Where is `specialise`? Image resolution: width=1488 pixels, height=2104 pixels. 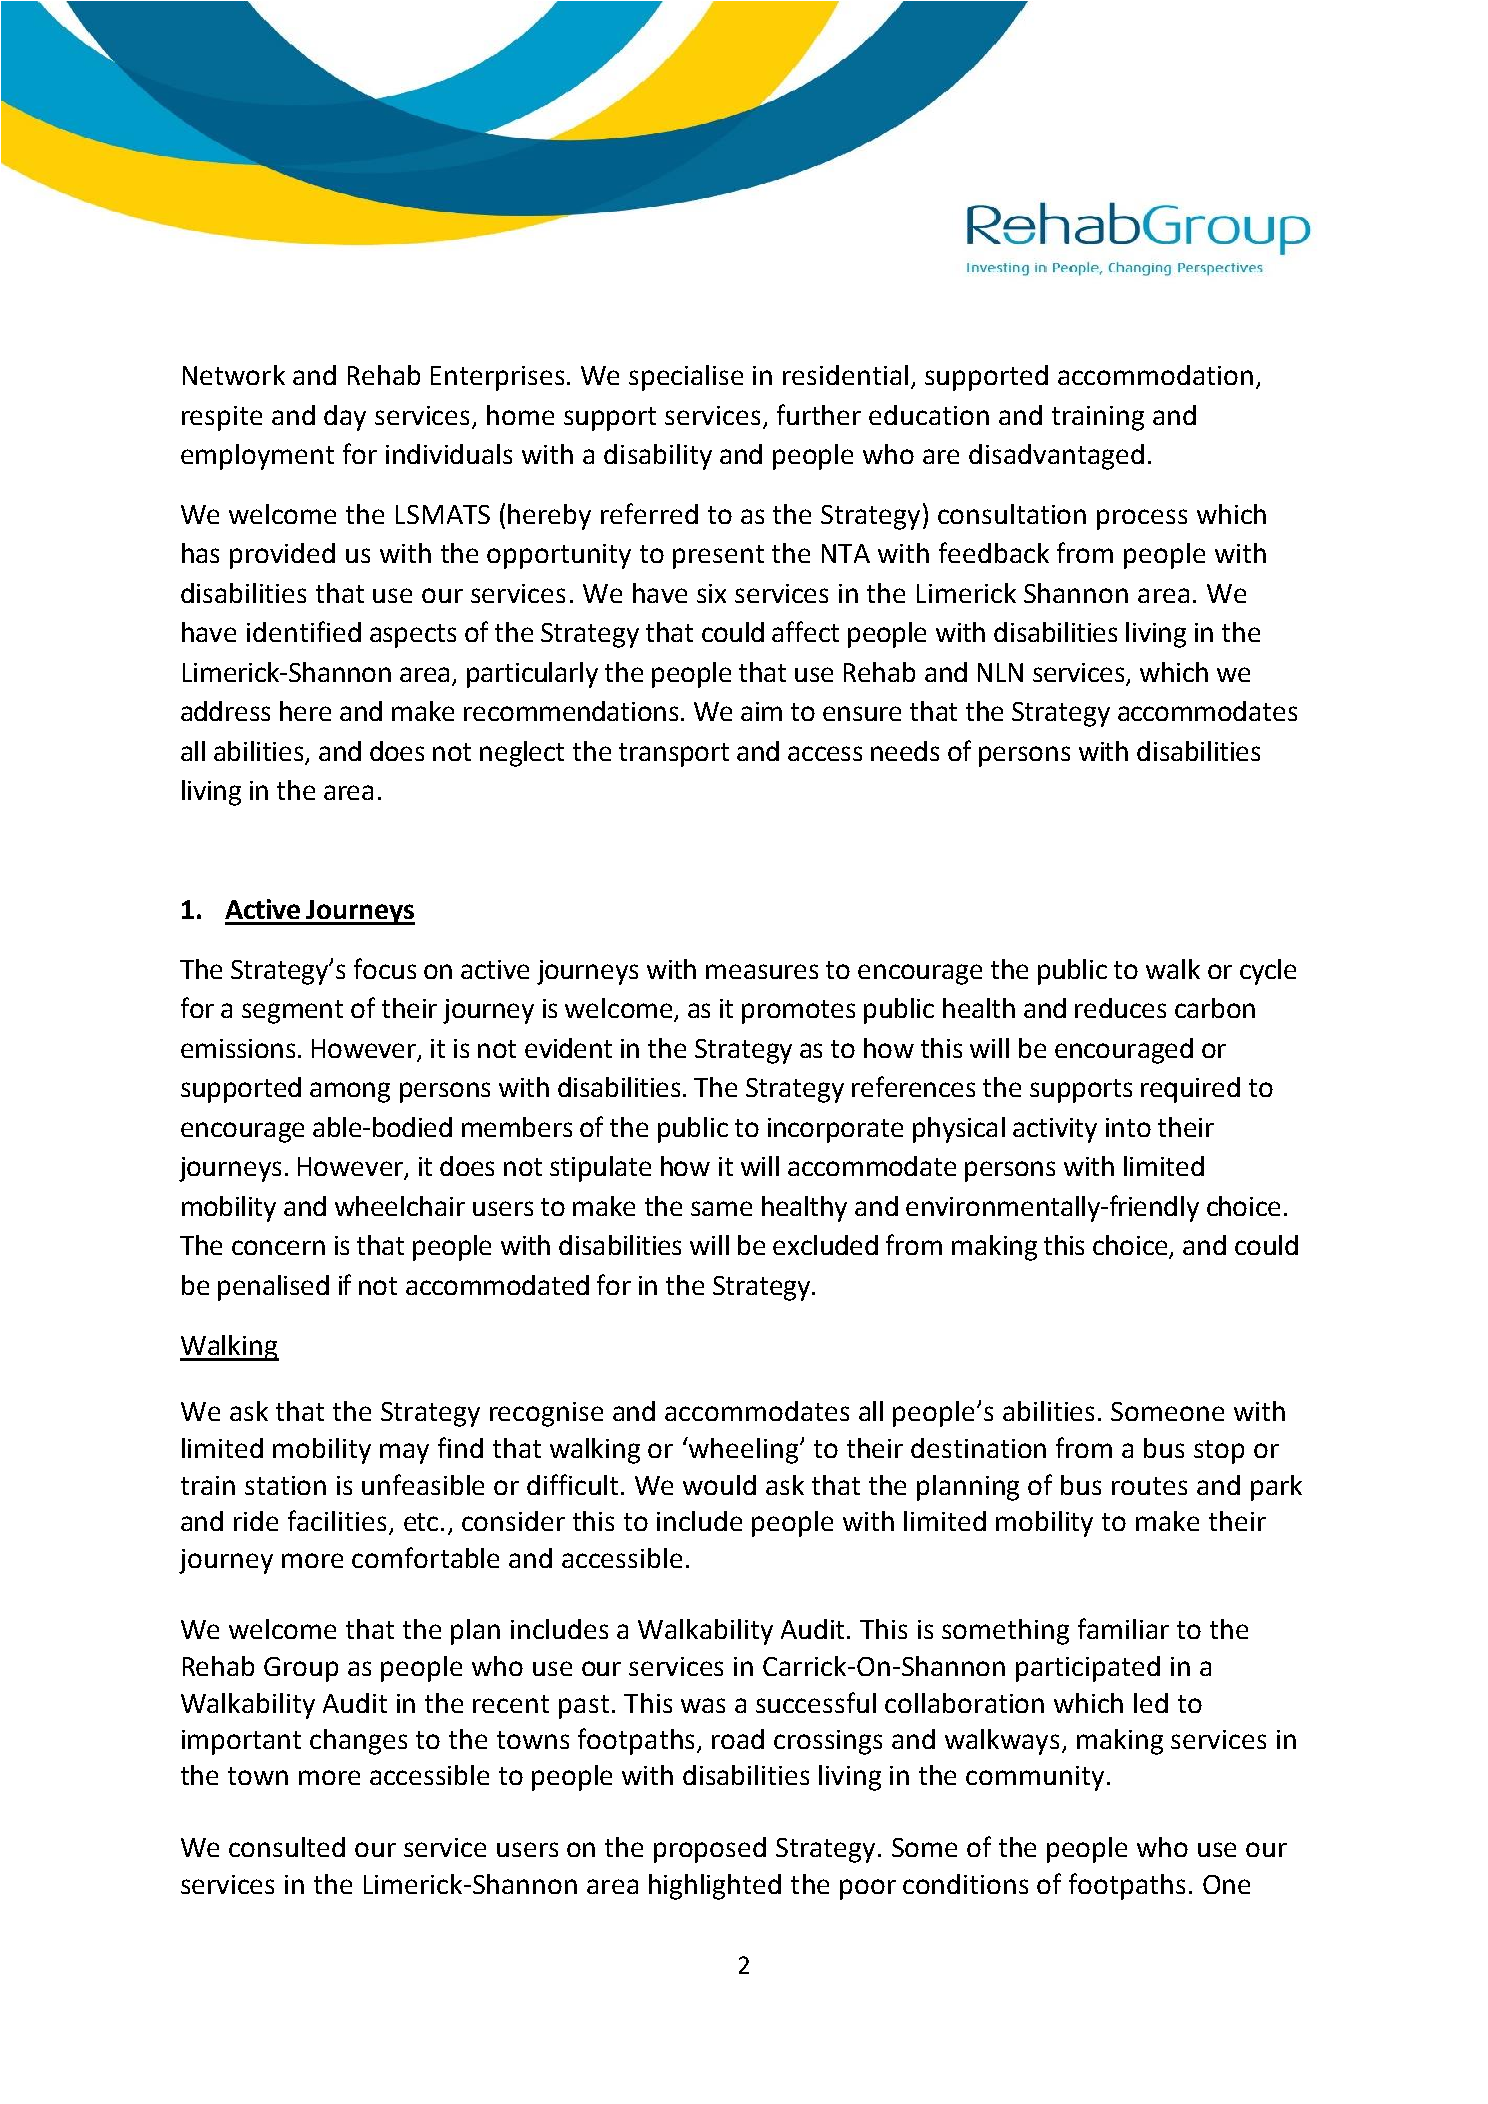 specialise is located at coordinates (686, 378).
